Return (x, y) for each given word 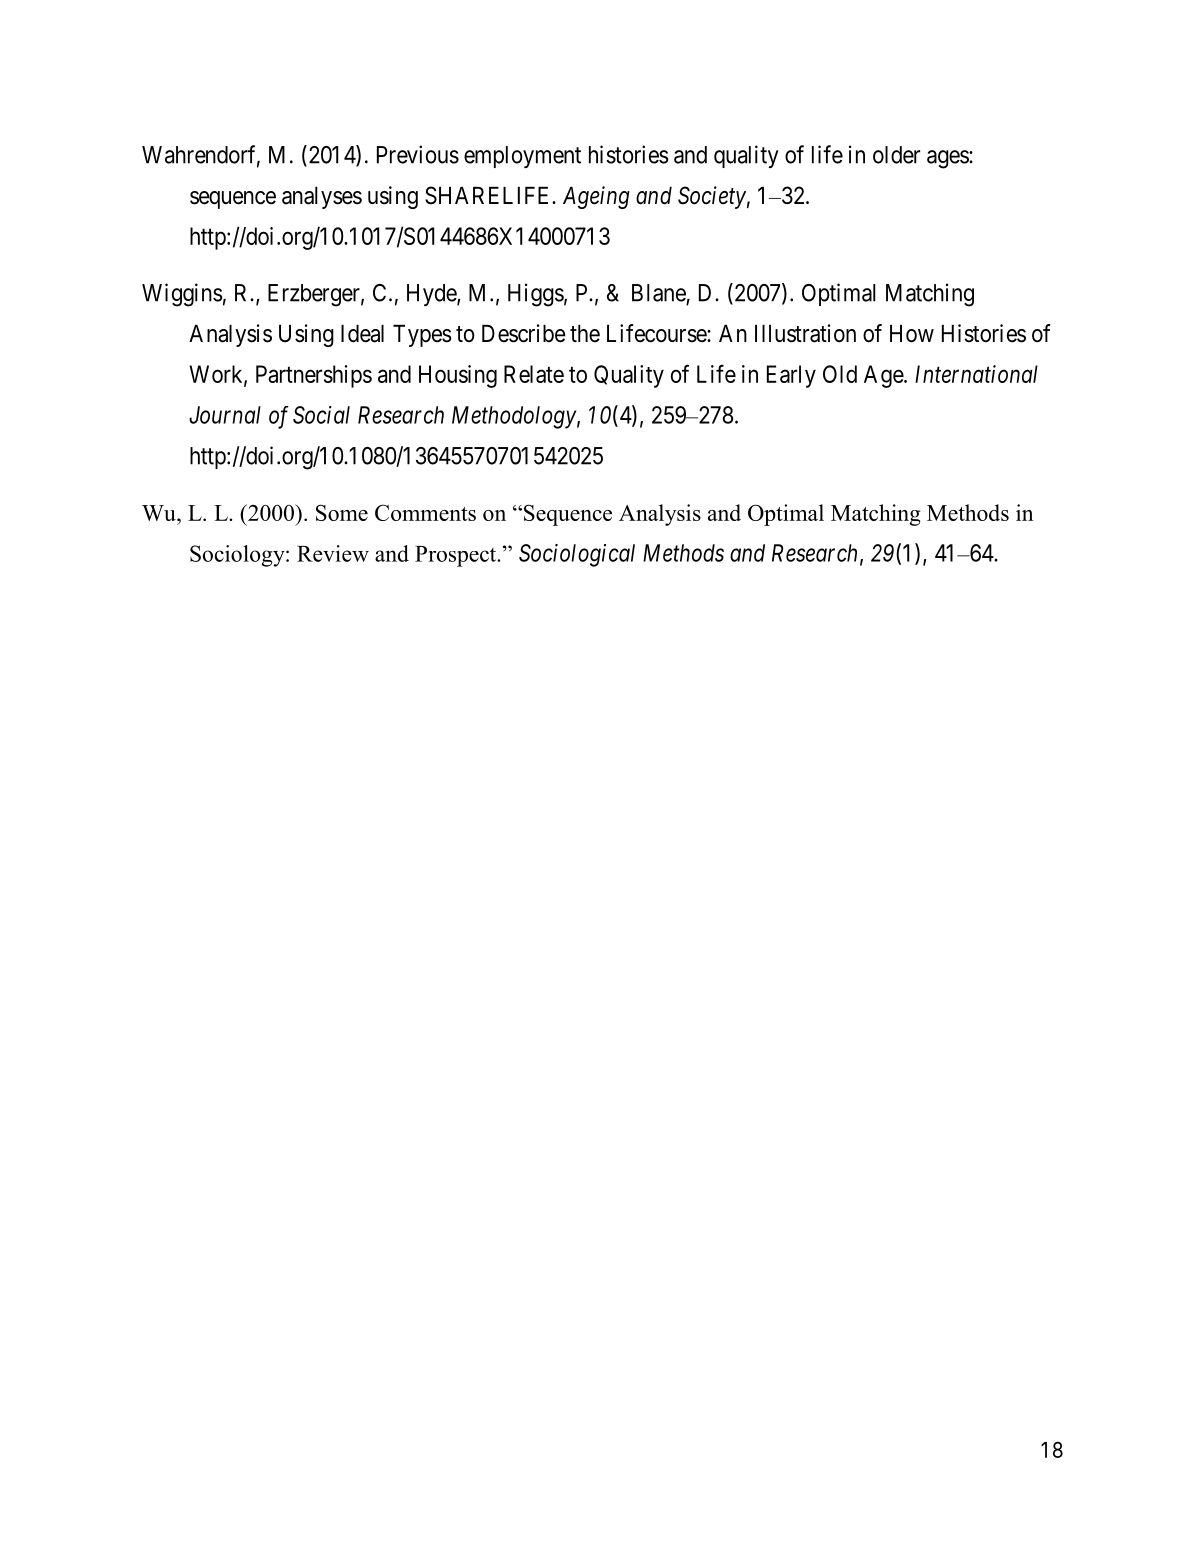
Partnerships (314, 376)
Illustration (805, 333)
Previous (418, 154)
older (896, 155)
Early (791, 376)
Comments (425, 512)
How (912, 334)
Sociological (577, 555)
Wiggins (182, 295)
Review (333, 553)
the (585, 334)
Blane (659, 293)
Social (321, 415)
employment (522, 157)
